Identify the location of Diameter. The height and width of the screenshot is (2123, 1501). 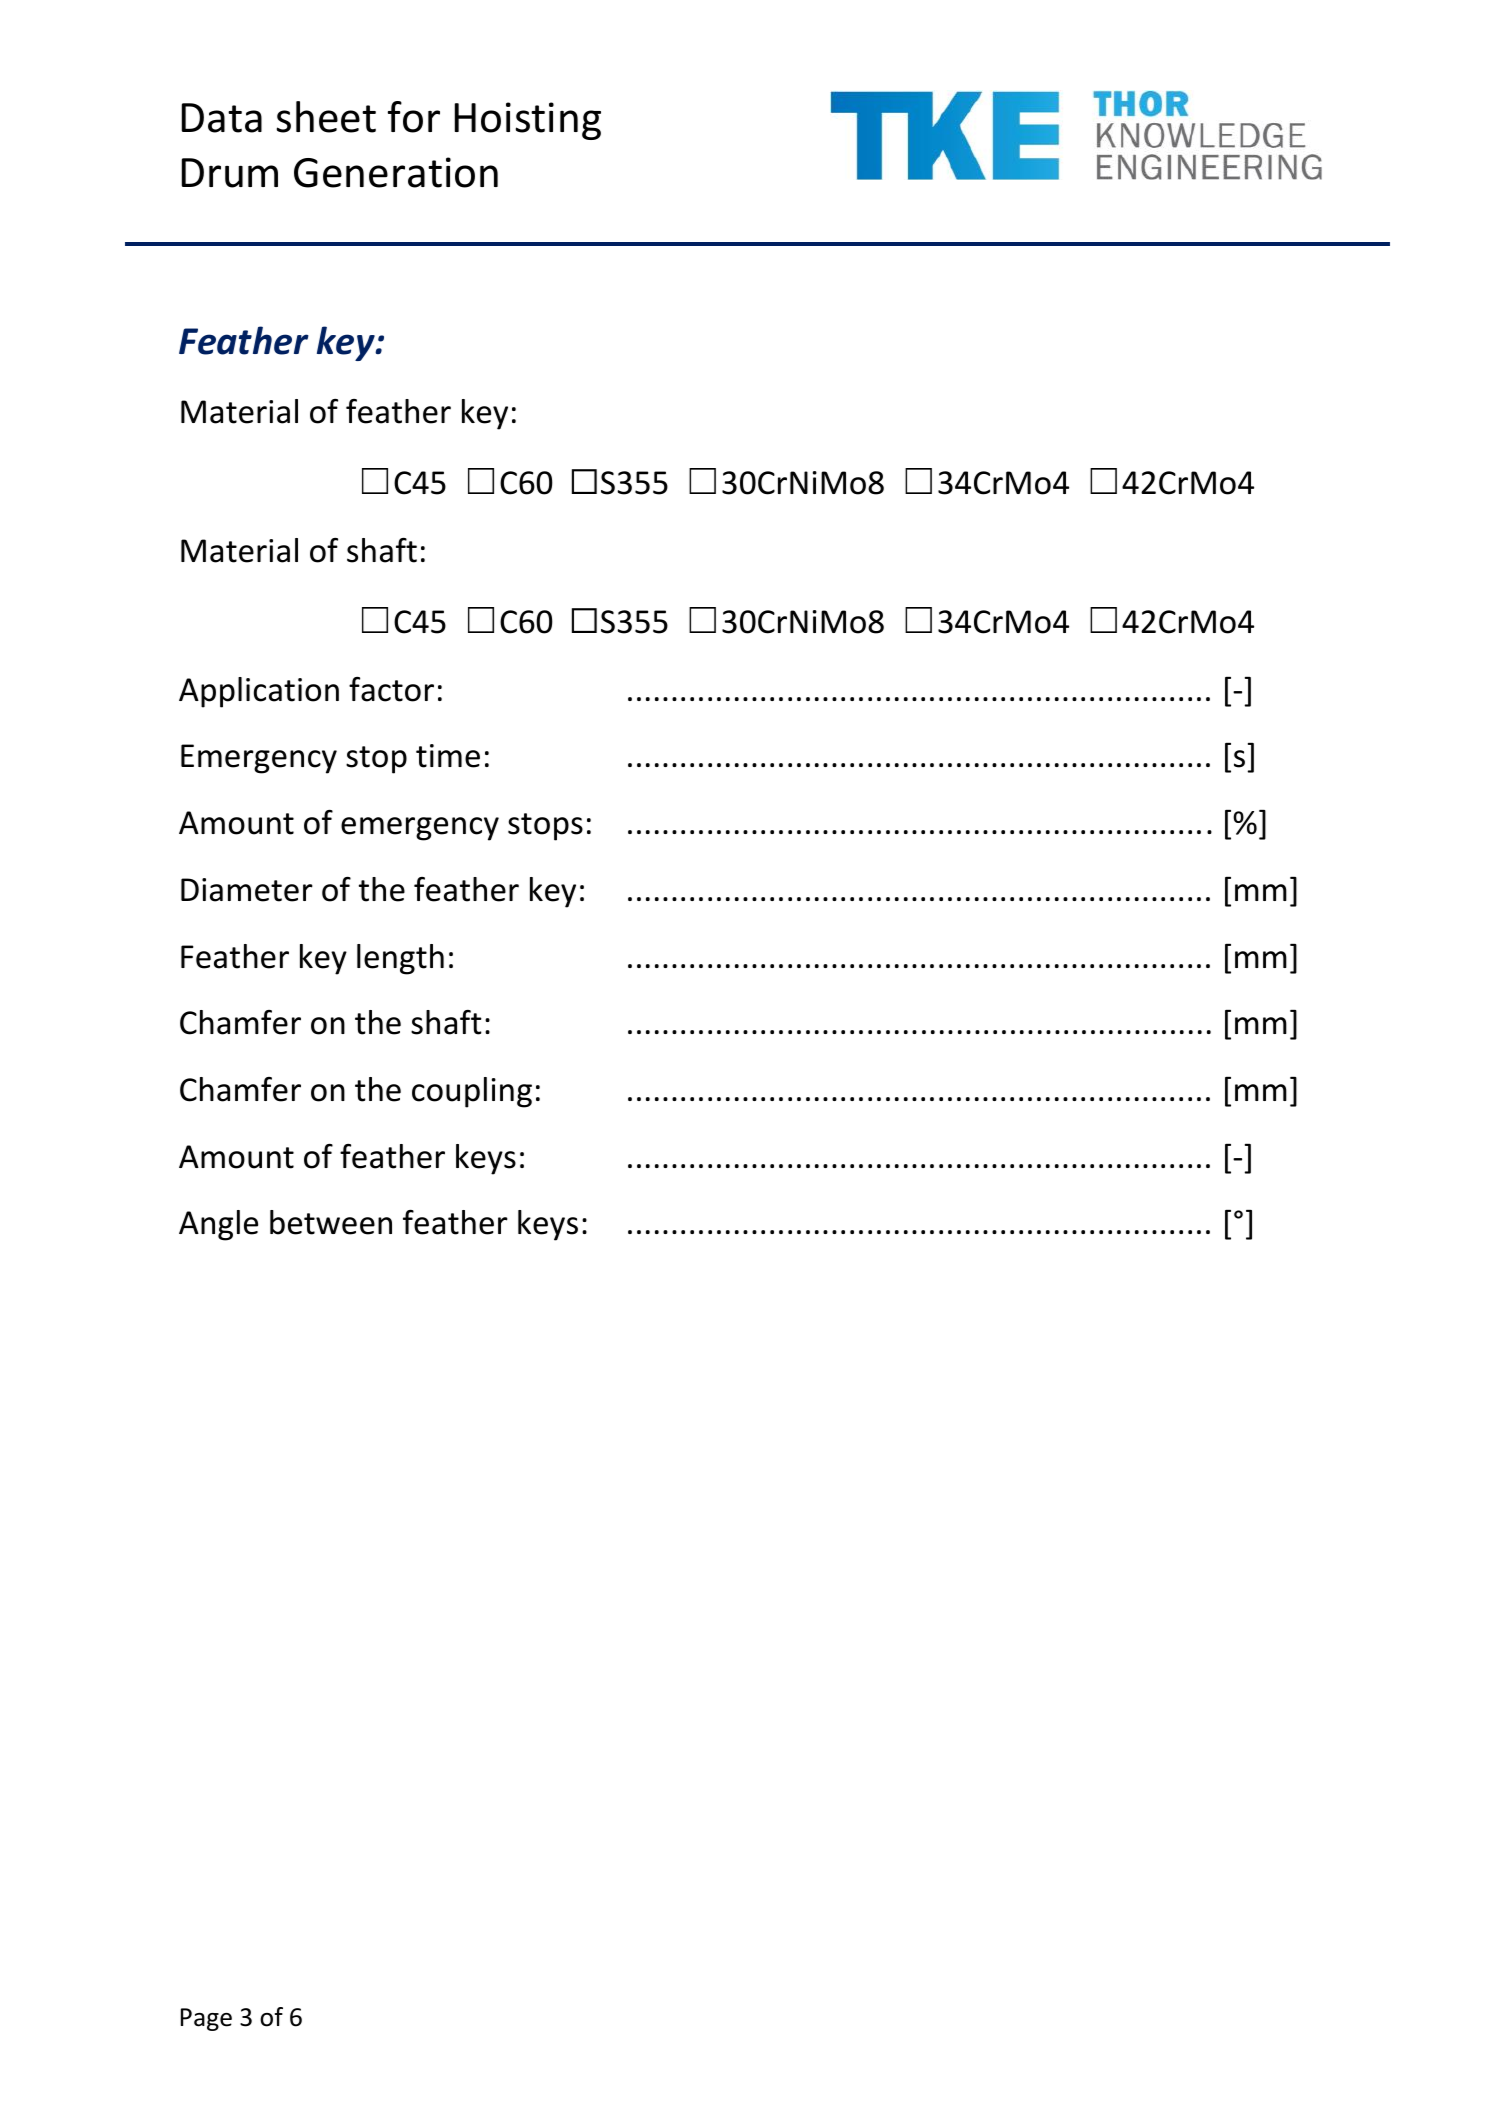
(247, 890).
